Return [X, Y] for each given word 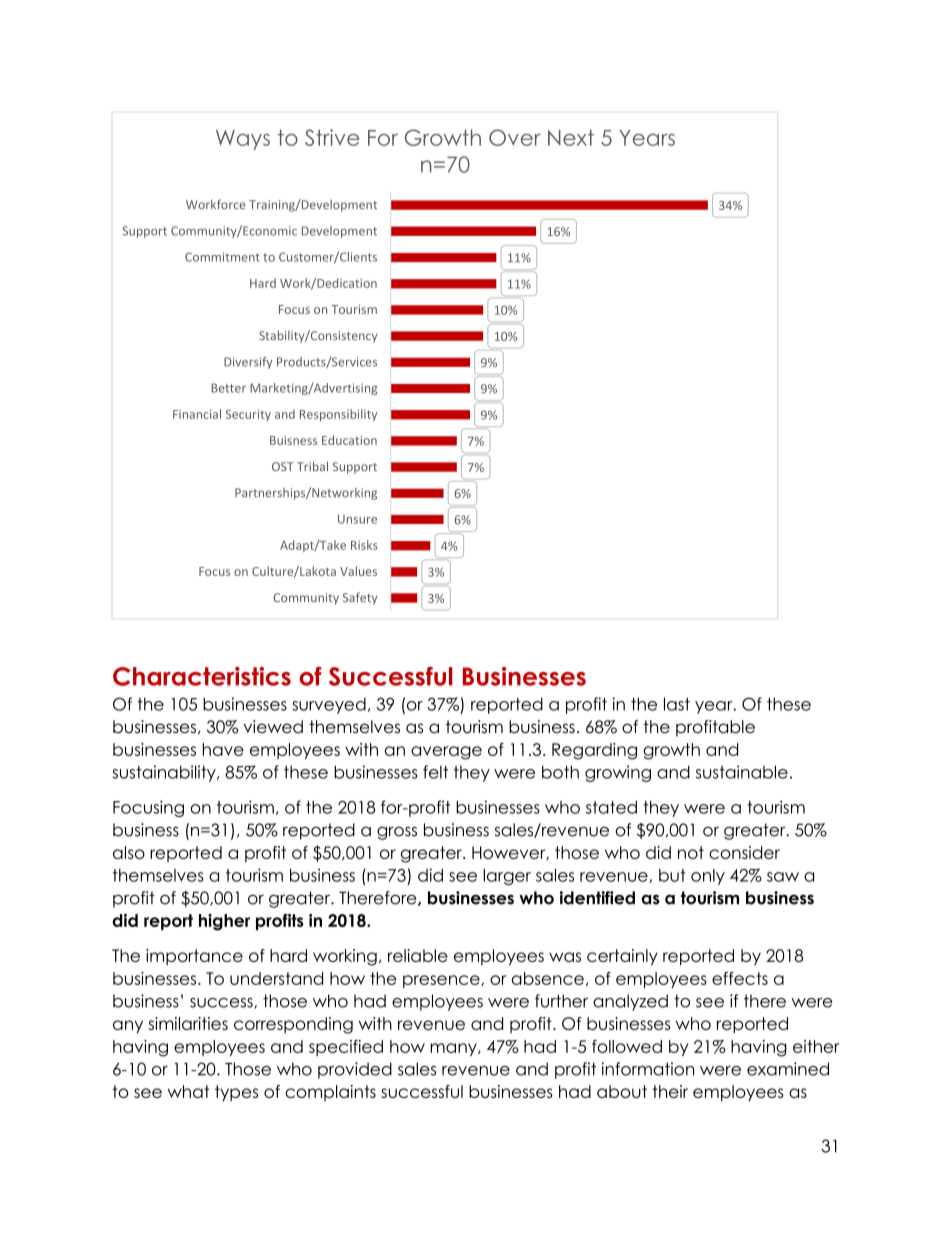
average [446, 753]
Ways [243, 140]
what [188, 1091]
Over [515, 137]
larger [507, 877]
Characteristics [202, 676]
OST [283, 466]
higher [224, 922]
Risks [364, 545]
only [708, 877]
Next [571, 137]
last [677, 704]
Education [349, 440]
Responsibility [338, 415]
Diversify [248, 363]
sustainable [742, 772]
